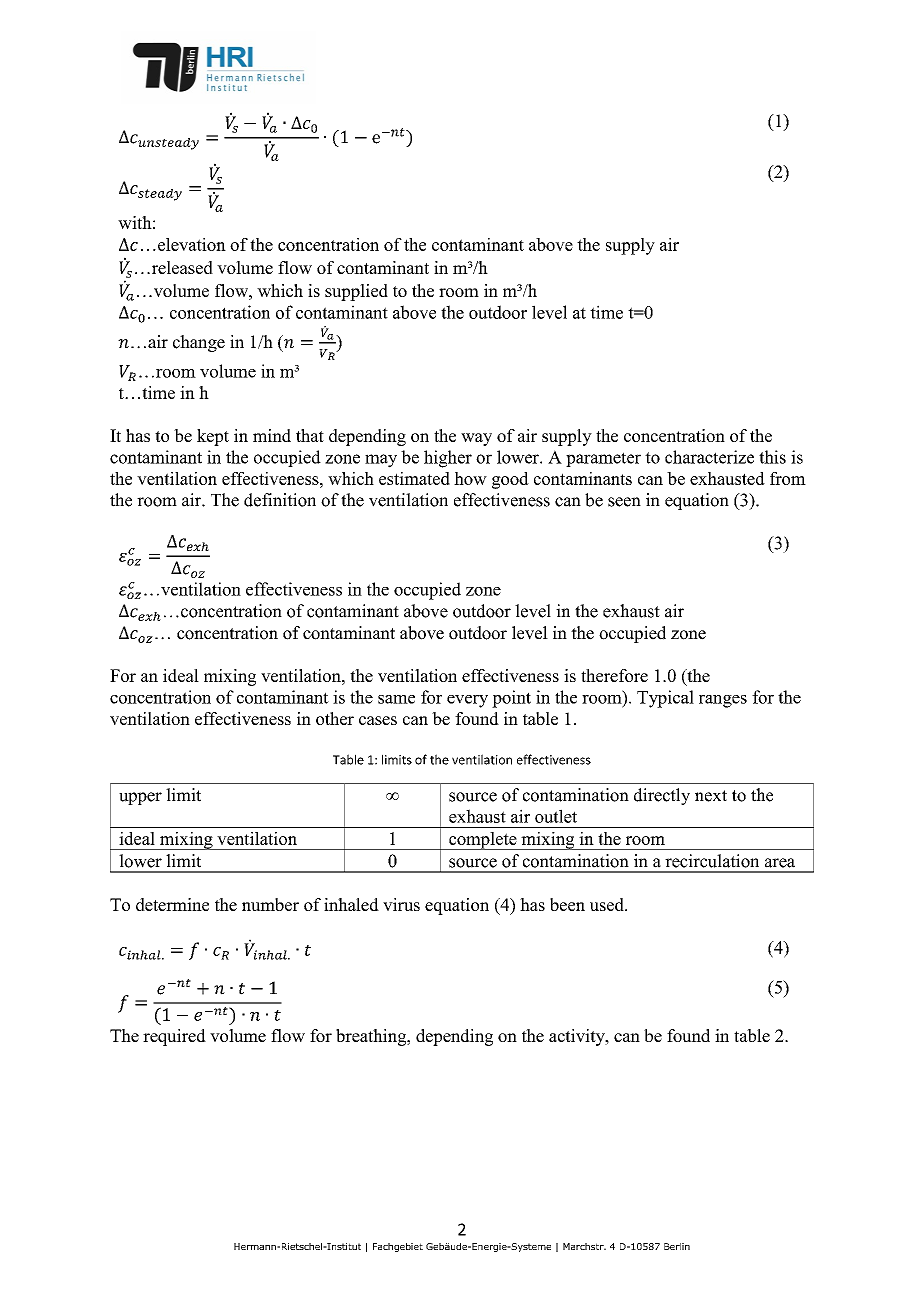 The image size is (924, 1309). Describe the element at coordinates (356, 292) in the screenshot. I see `supplied` at that location.
